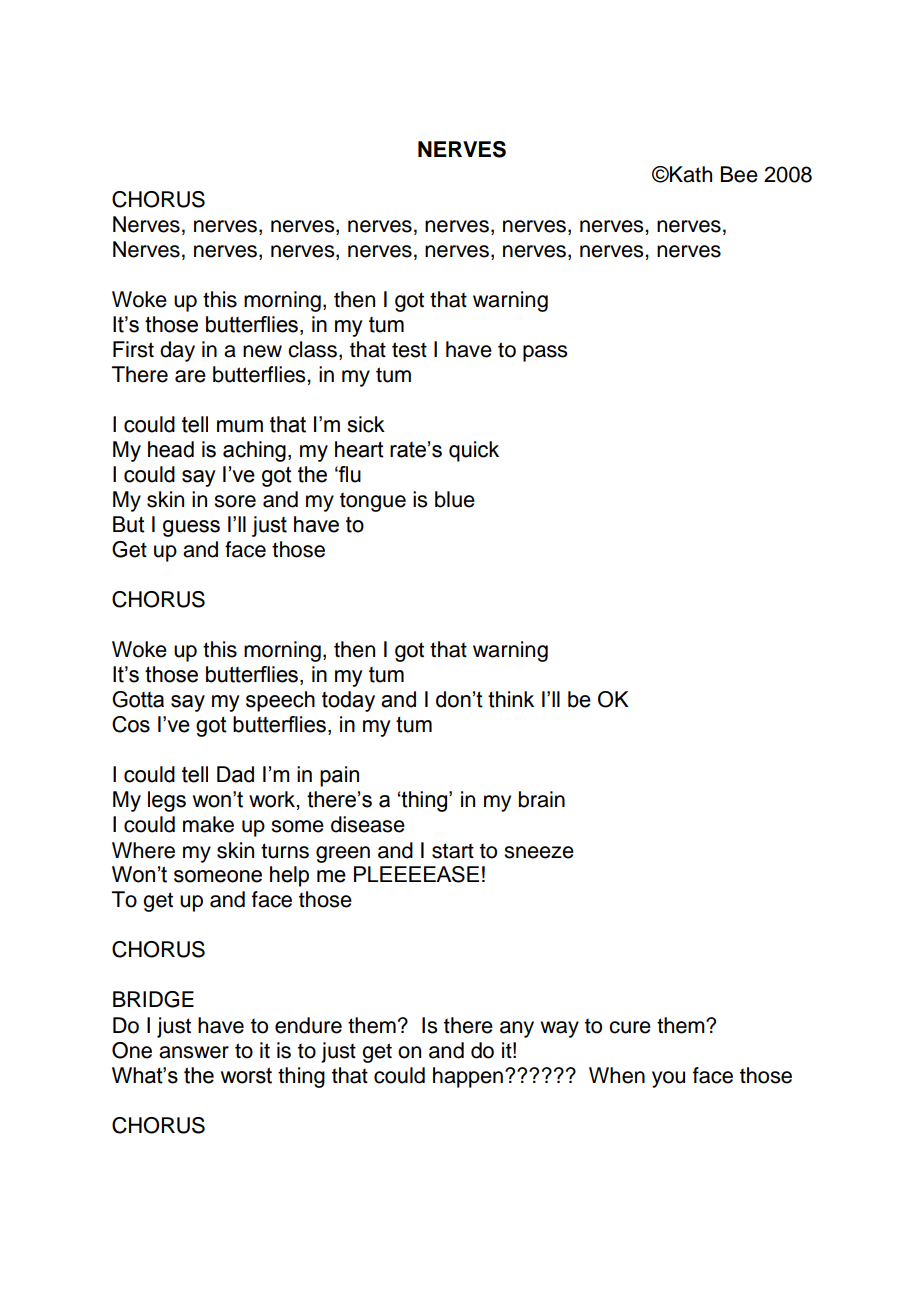 Image resolution: width=924 pixels, height=1308 pixels. I want to click on pass, so click(545, 353).
